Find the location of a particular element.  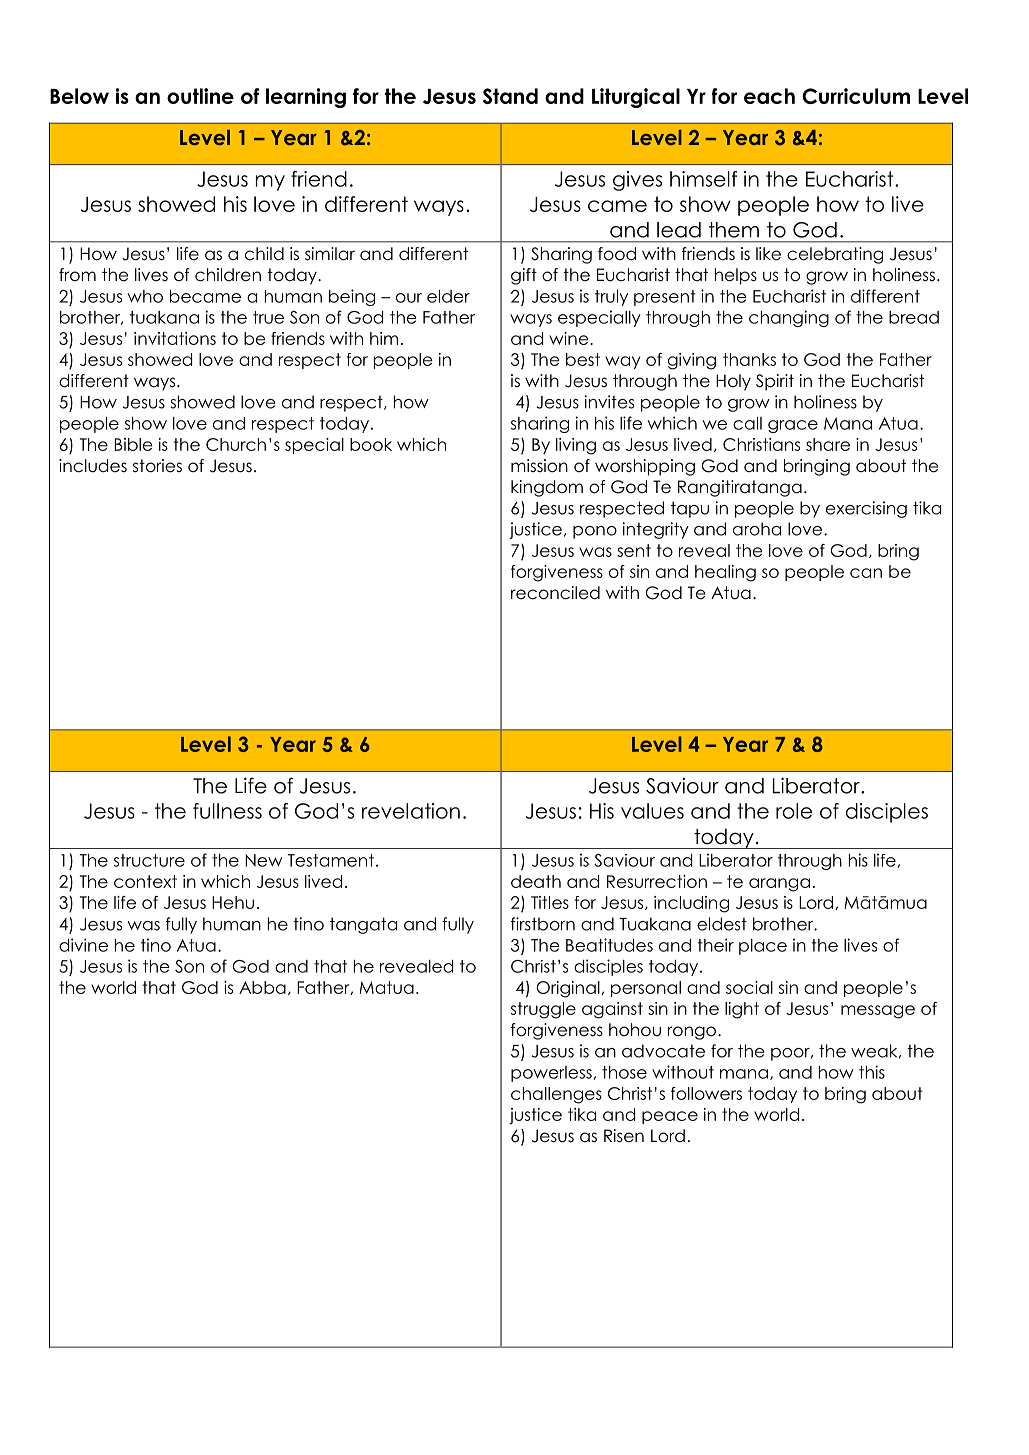

fullness is located at coordinates (227, 811).
